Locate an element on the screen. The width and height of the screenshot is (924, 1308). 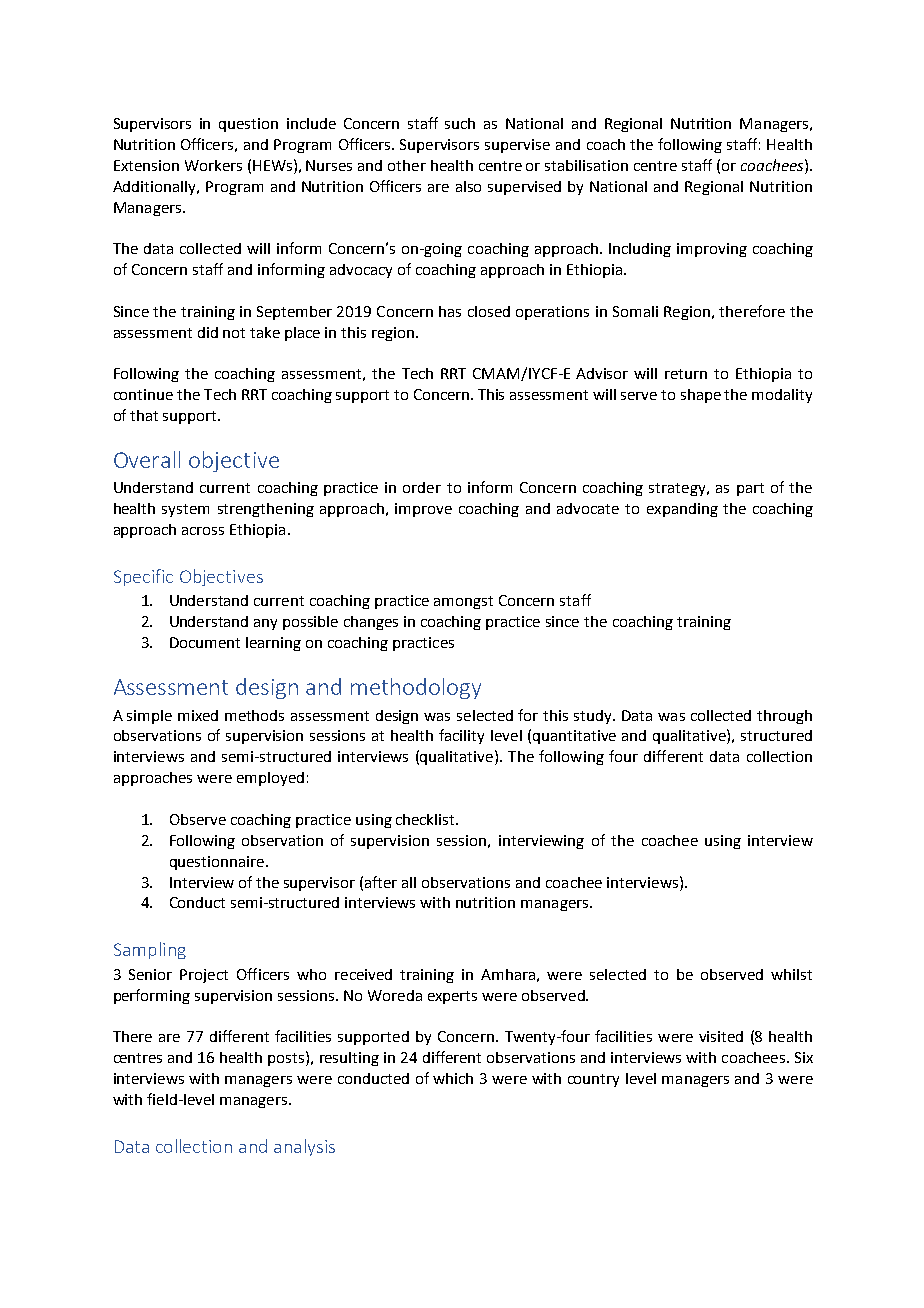
part is located at coordinates (750, 489).
